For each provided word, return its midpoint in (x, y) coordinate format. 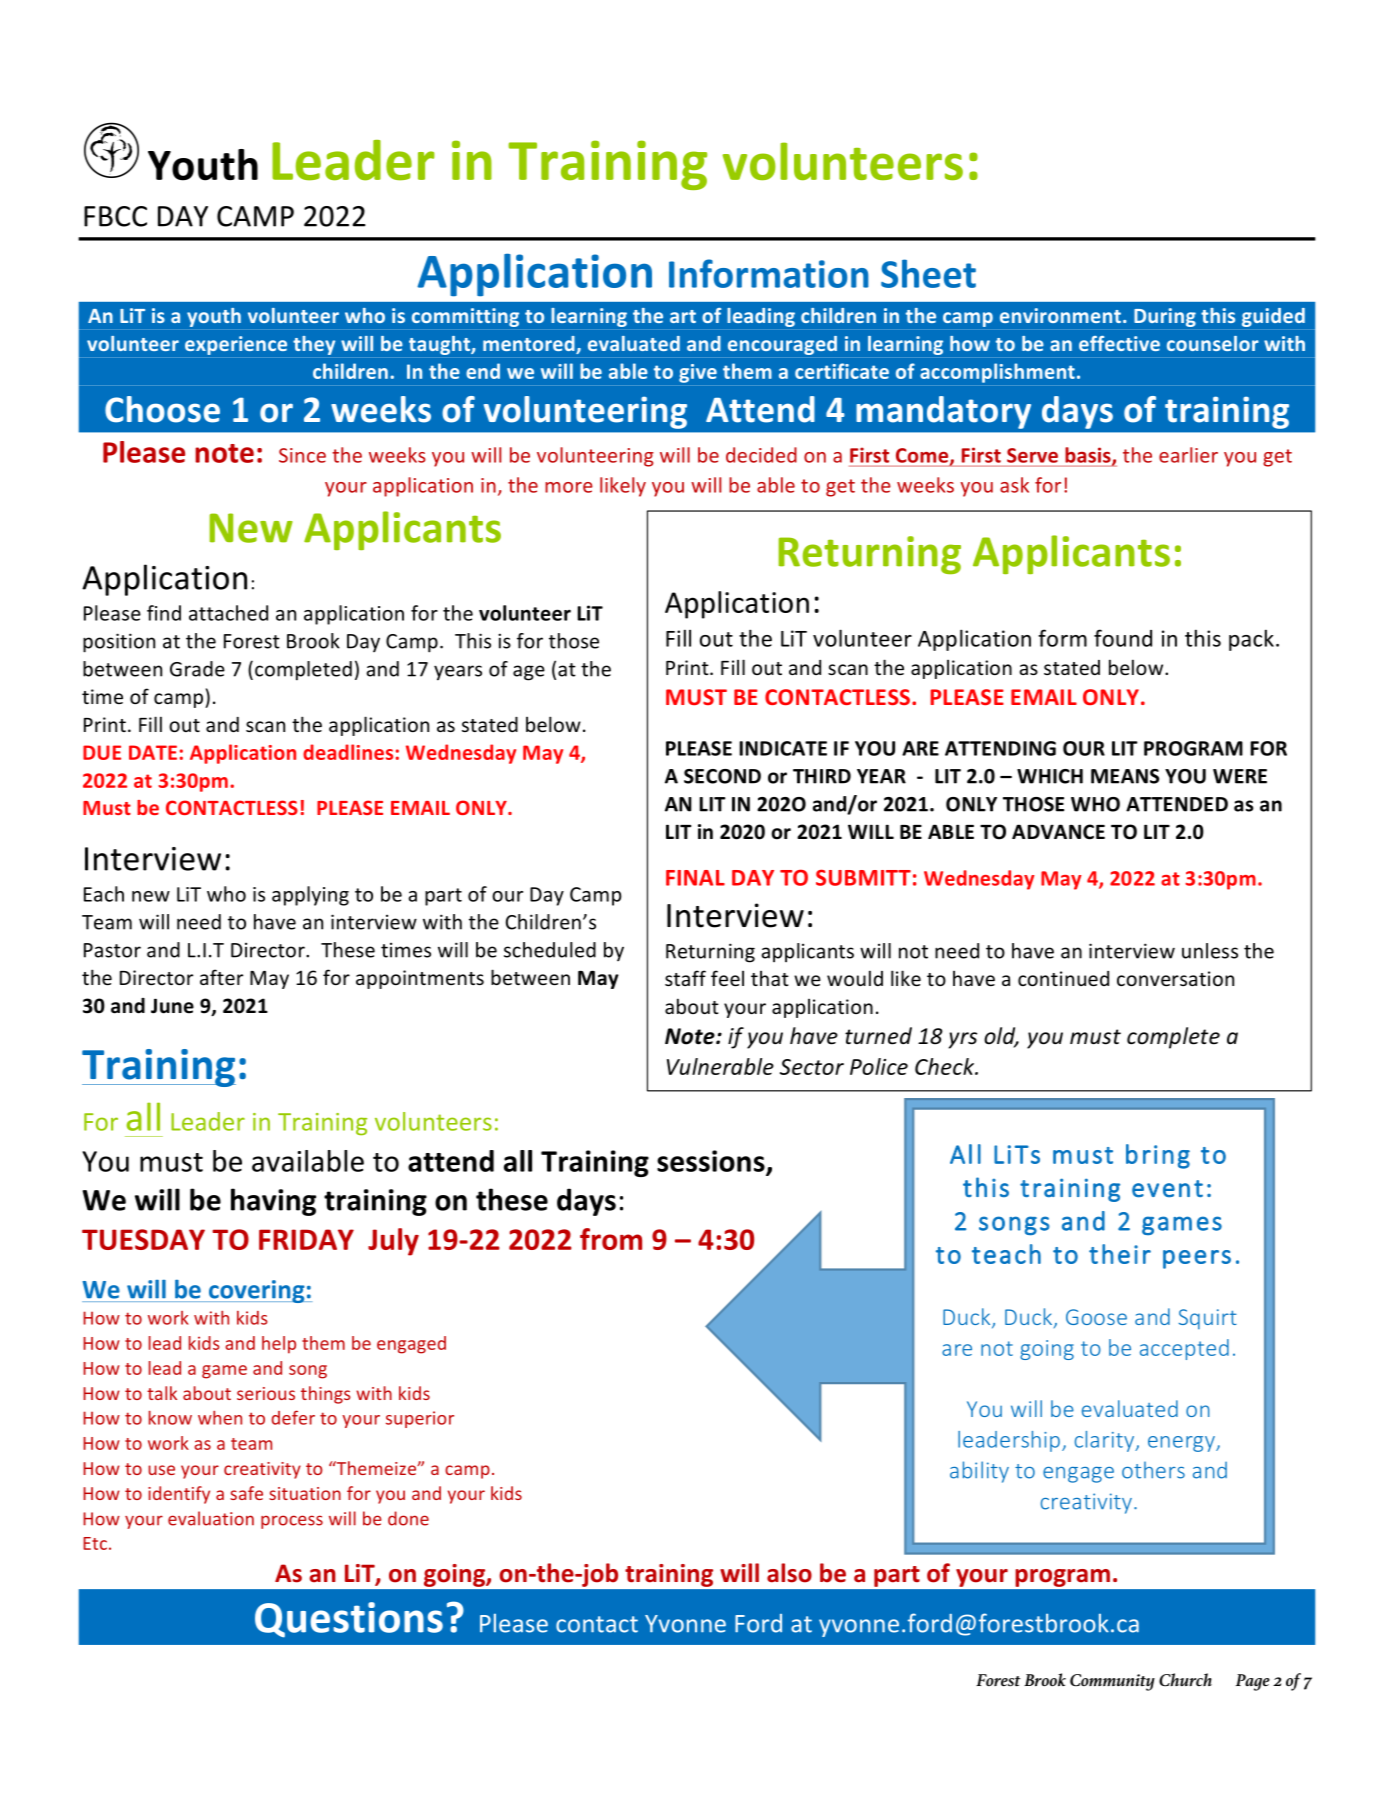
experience (236, 345)
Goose (1096, 1317)
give (698, 373)
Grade (197, 669)
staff (685, 978)
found (1123, 638)
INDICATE (783, 748)
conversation (1175, 978)
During (1165, 317)
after (221, 977)
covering (256, 1291)
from (611, 1239)
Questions (349, 1620)
